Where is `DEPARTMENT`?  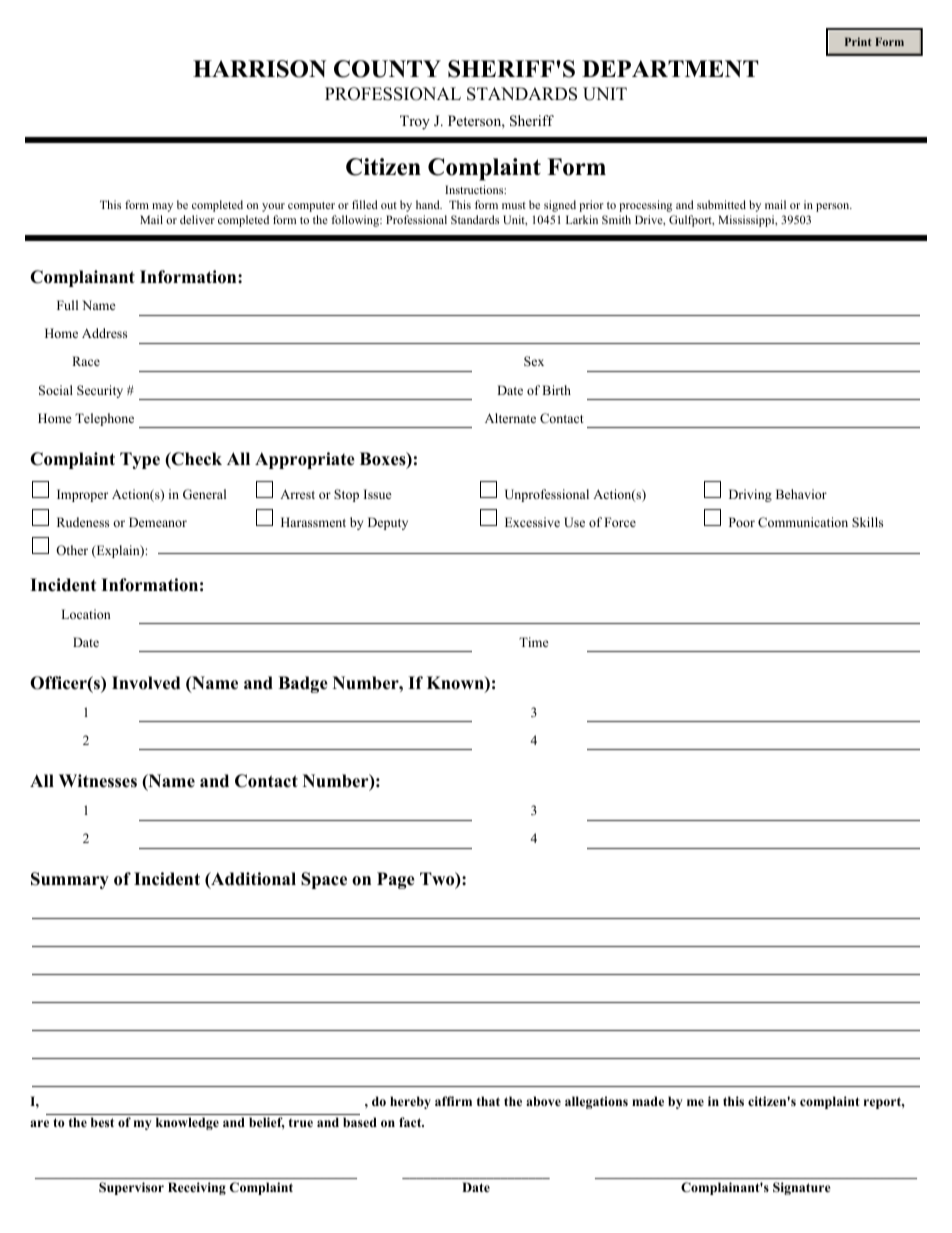
DEPARTMENT is located at coordinates (670, 69).
